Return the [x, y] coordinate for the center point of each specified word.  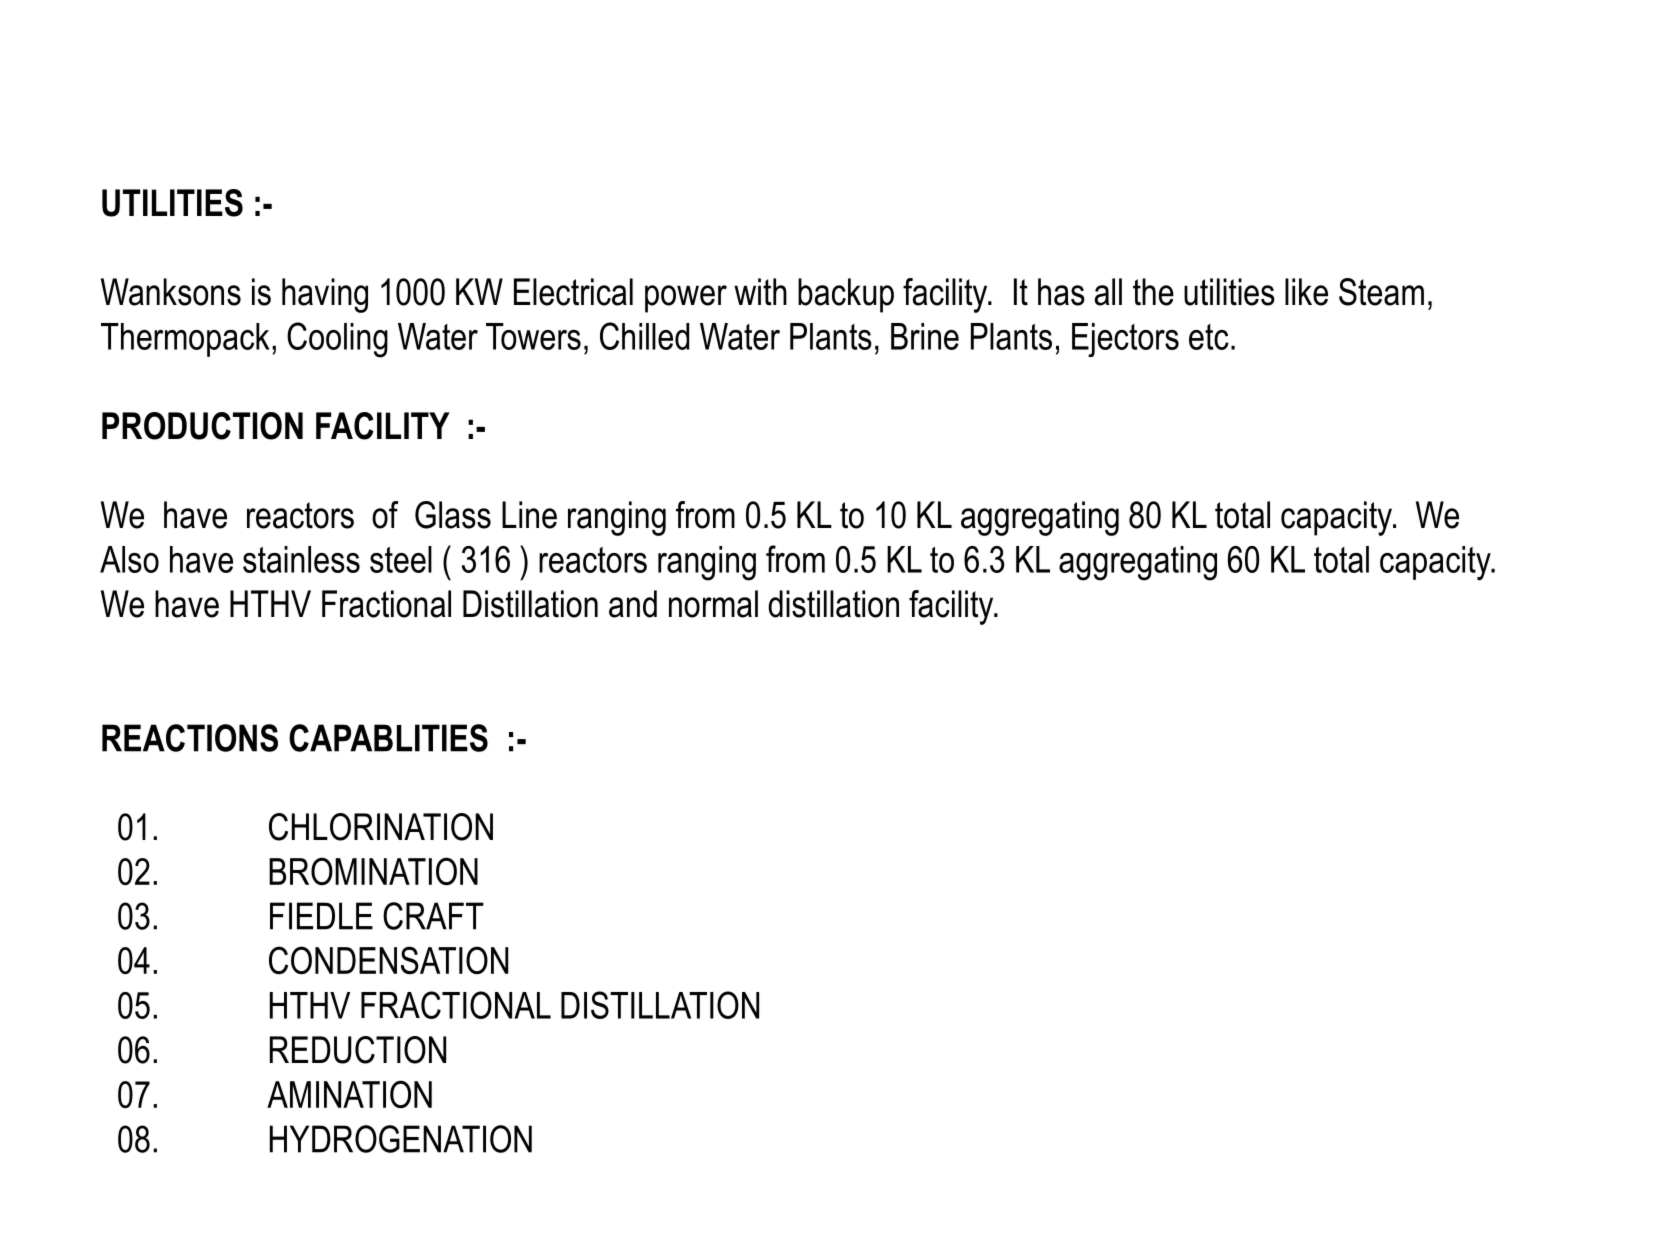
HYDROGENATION [401, 1139]
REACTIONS [190, 738]
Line [529, 515]
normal [713, 604]
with [760, 292]
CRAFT [433, 916]
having [325, 295]
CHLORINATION [381, 827]
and [633, 604]
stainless [301, 559]
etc [1209, 337]
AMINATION [349, 1094]
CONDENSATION [388, 960]
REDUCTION [358, 1050]
